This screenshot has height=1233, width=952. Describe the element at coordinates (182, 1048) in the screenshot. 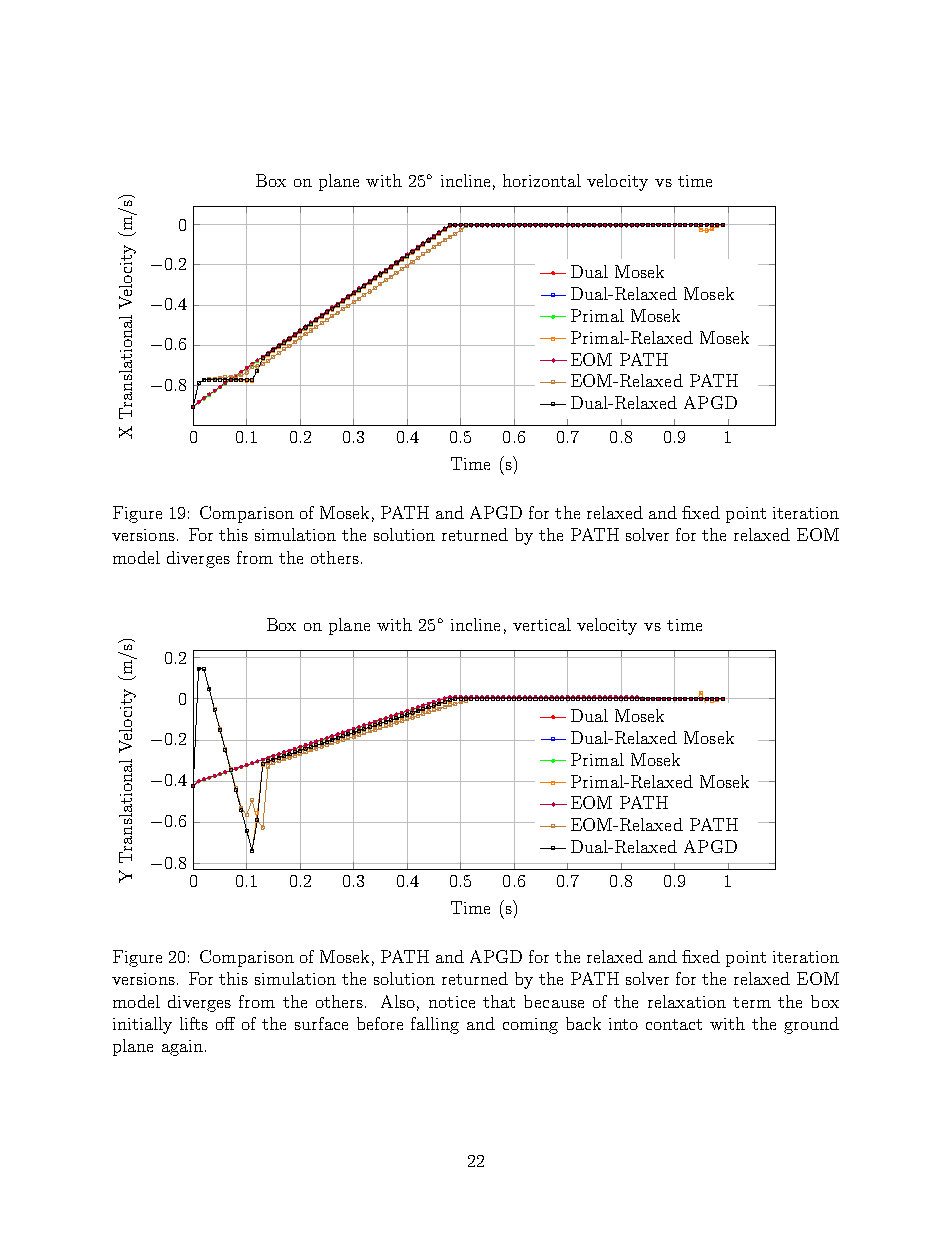

I see `again` at that location.
